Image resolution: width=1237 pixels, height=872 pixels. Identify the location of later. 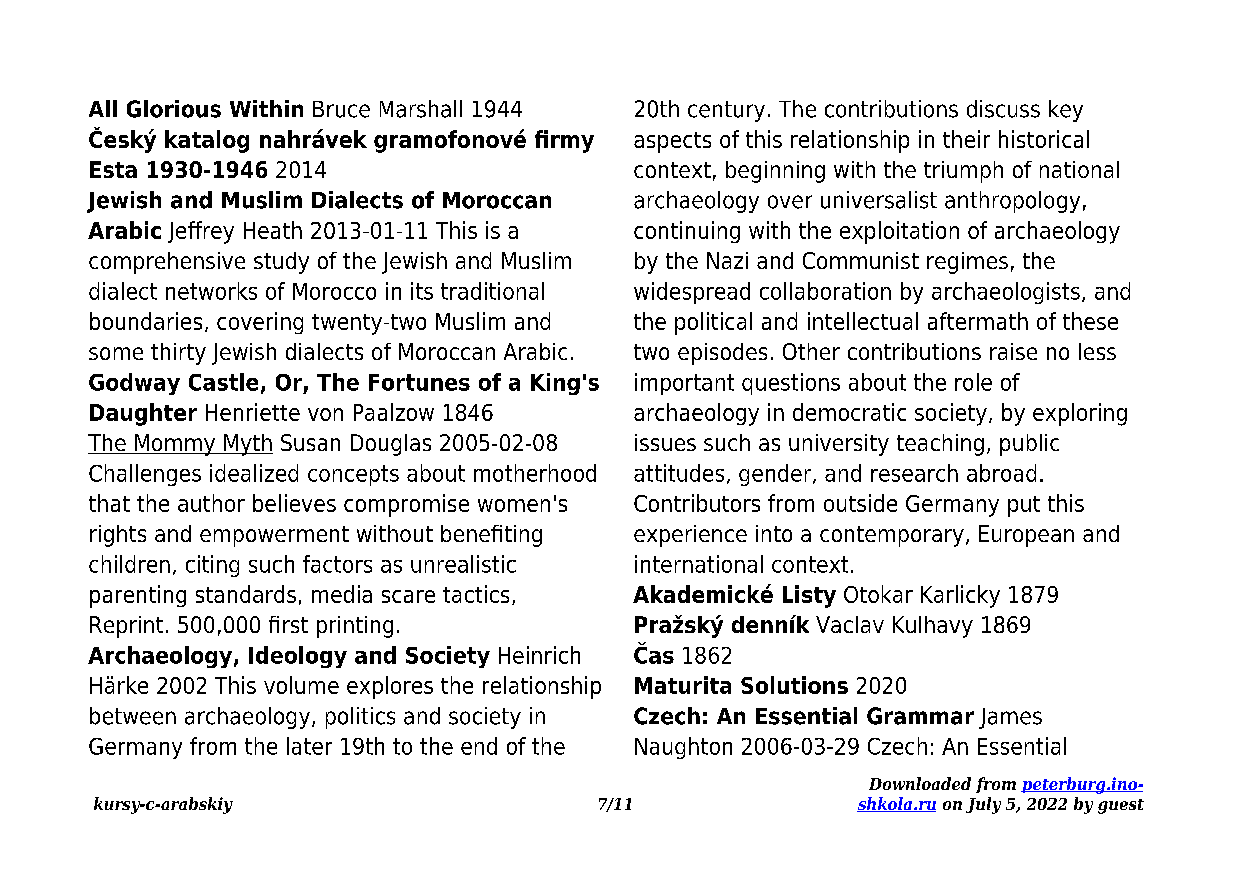
(309, 746).
